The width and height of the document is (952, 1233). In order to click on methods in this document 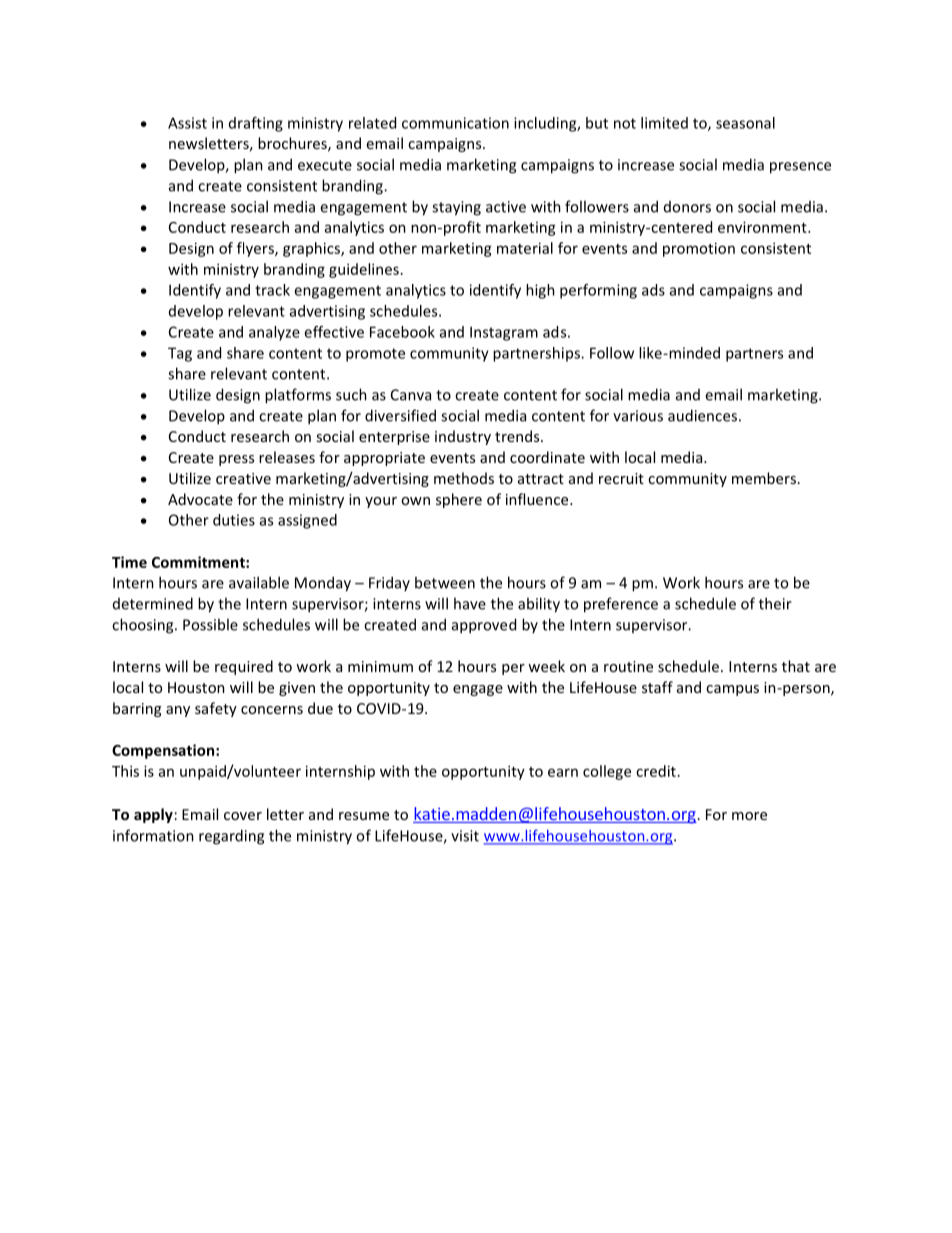, I will do `click(464, 478)`.
